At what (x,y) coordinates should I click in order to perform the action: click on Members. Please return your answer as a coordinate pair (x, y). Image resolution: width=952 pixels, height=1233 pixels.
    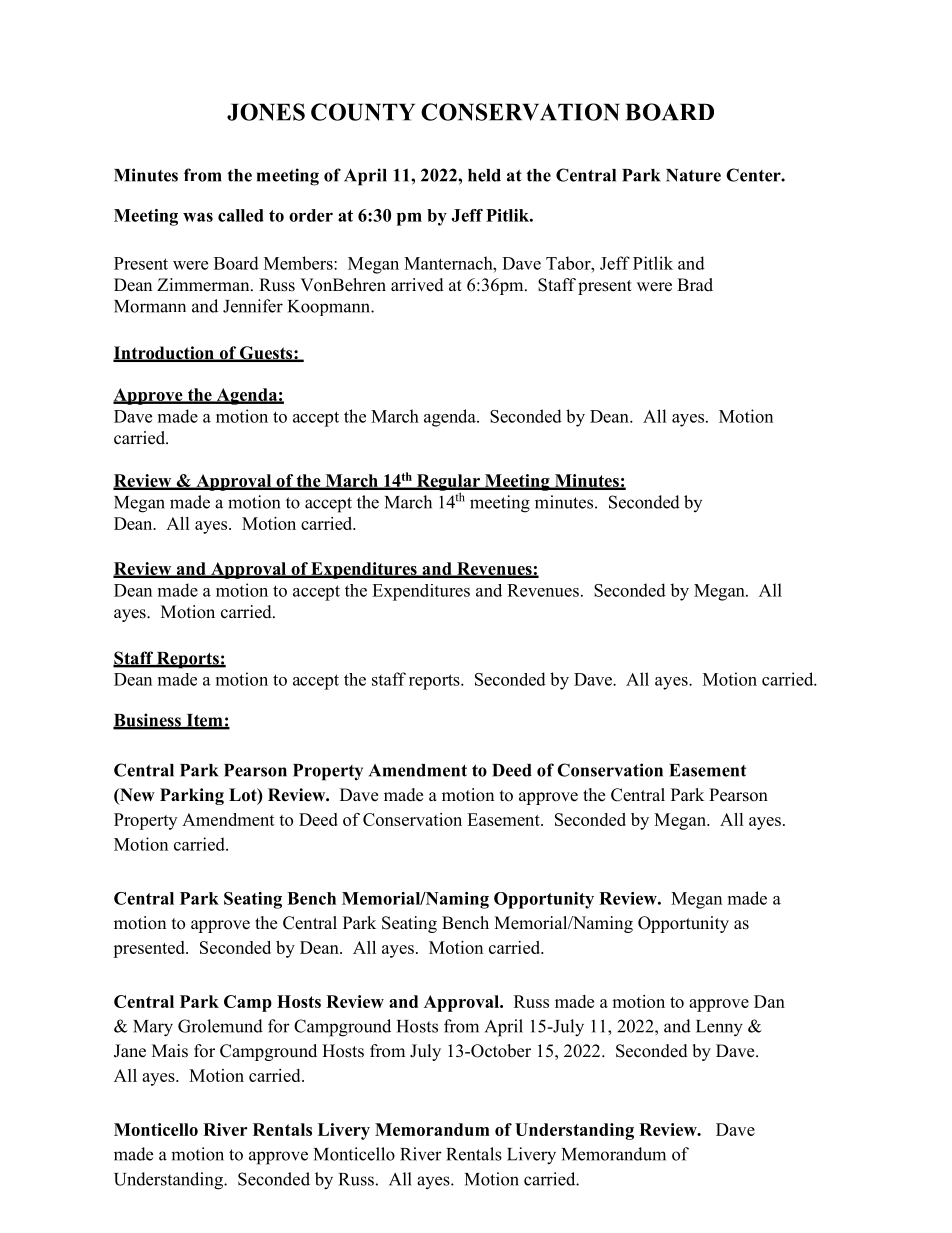
    Looking at the image, I should click on (299, 263).
